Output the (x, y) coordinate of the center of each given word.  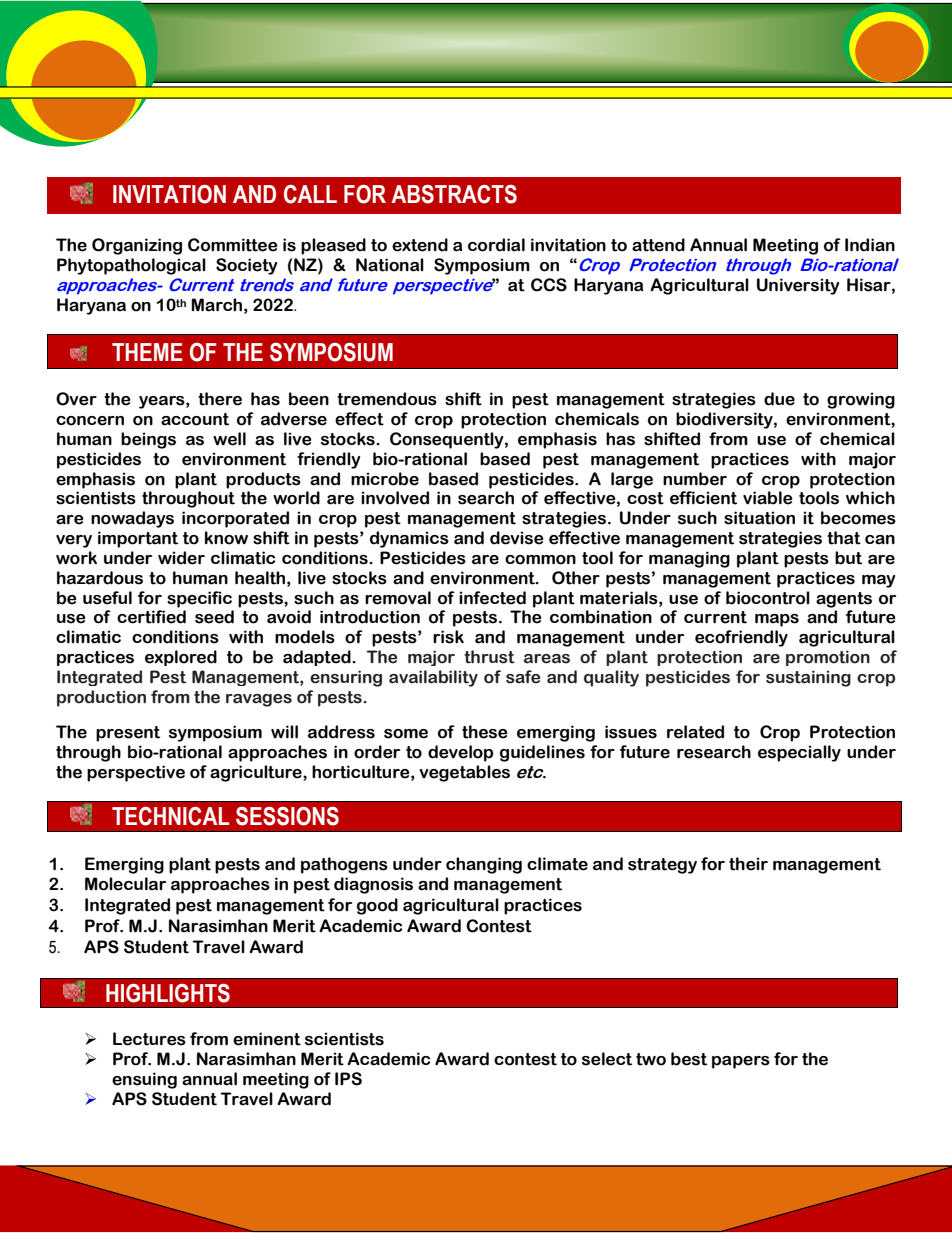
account (195, 419)
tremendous (387, 399)
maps (777, 620)
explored (181, 658)
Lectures (149, 1039)
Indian (870, 245)
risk (448, 637)
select (607, 1059)
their (748, 864)
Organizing (137, 246)
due (779, 399)
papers (741, 1062)
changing (484, 865)
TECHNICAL (170, 816)
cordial (496, 245)
